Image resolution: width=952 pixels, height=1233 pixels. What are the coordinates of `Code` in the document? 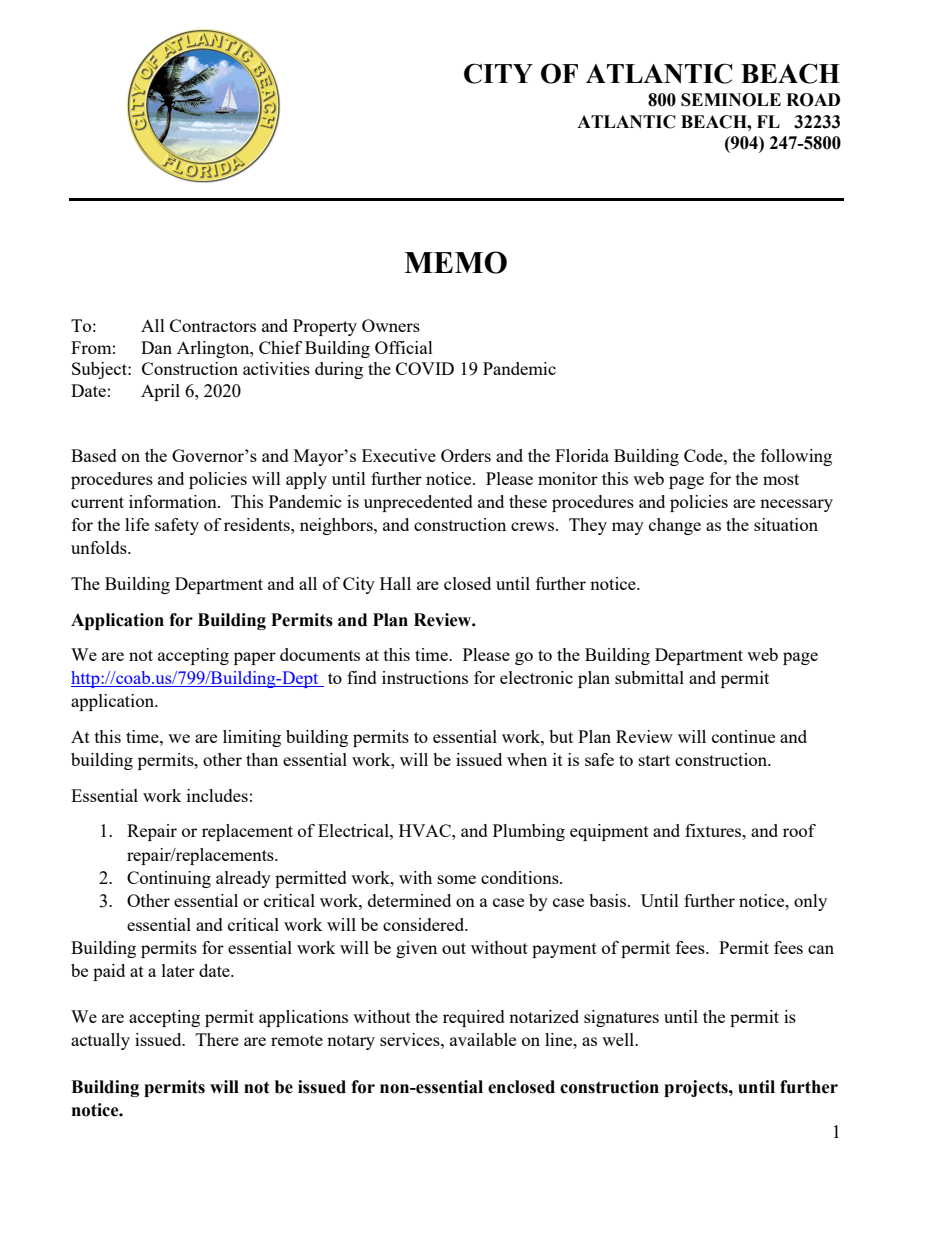 It's located at (704, 455).
